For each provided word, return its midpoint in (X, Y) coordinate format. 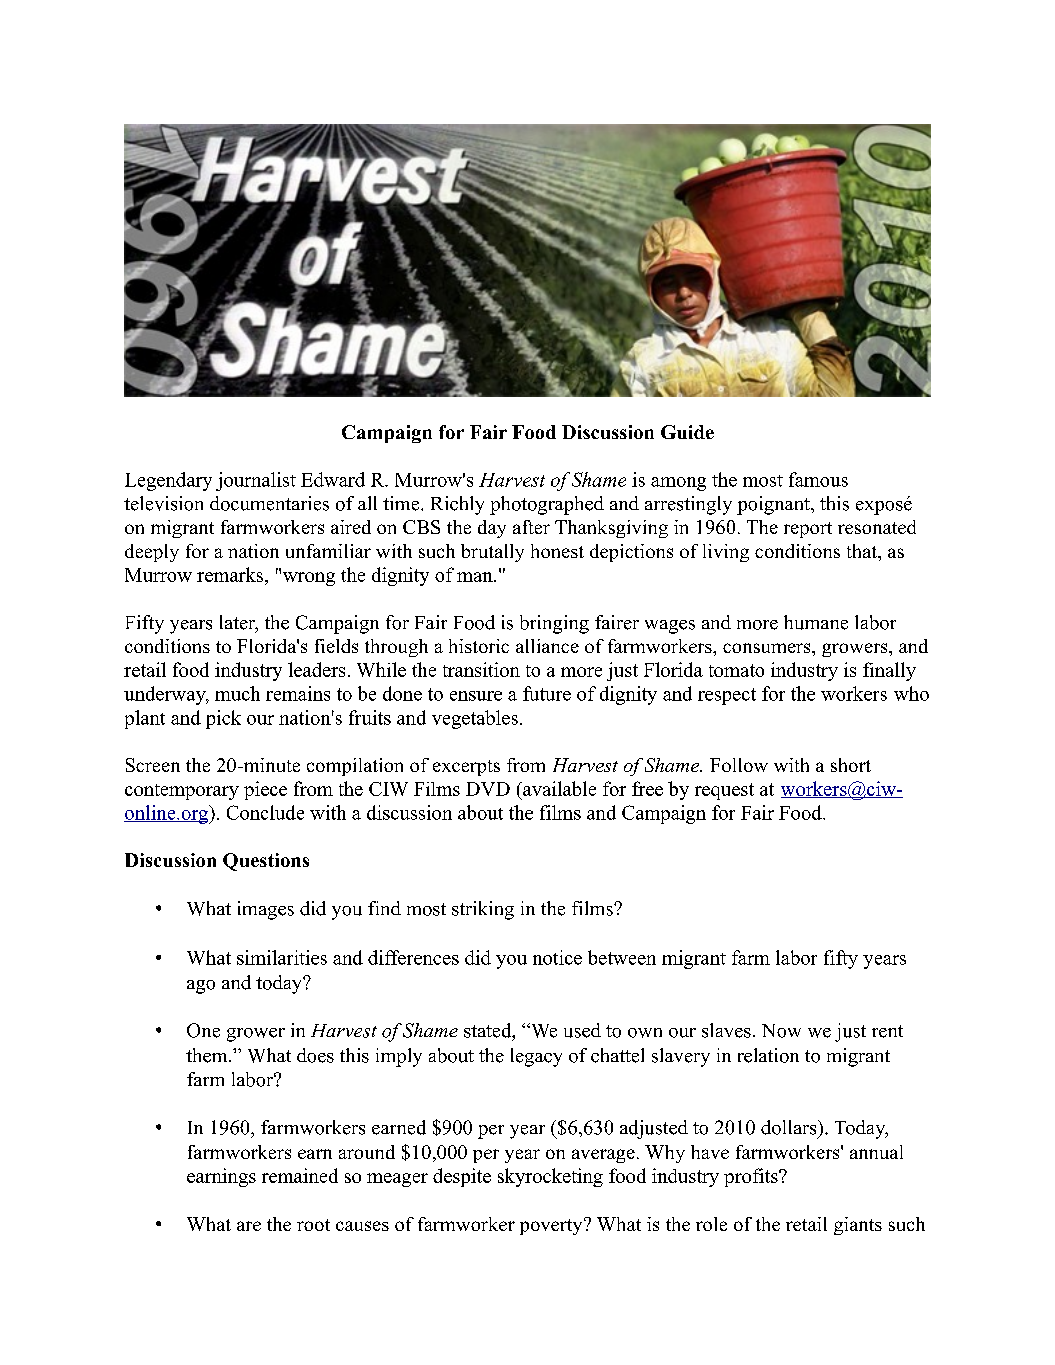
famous (818, 479)
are (249, 1226)
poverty (552, 1226)
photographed (547, 505)
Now (781, 1031)
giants (858, 1226)
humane (816, 622)
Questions (266, 862)
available (558, 788)
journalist (256, 481)
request (724, 791)
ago (201, 987)
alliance (547, 646)
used (582, 1030)
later (239, 623)
